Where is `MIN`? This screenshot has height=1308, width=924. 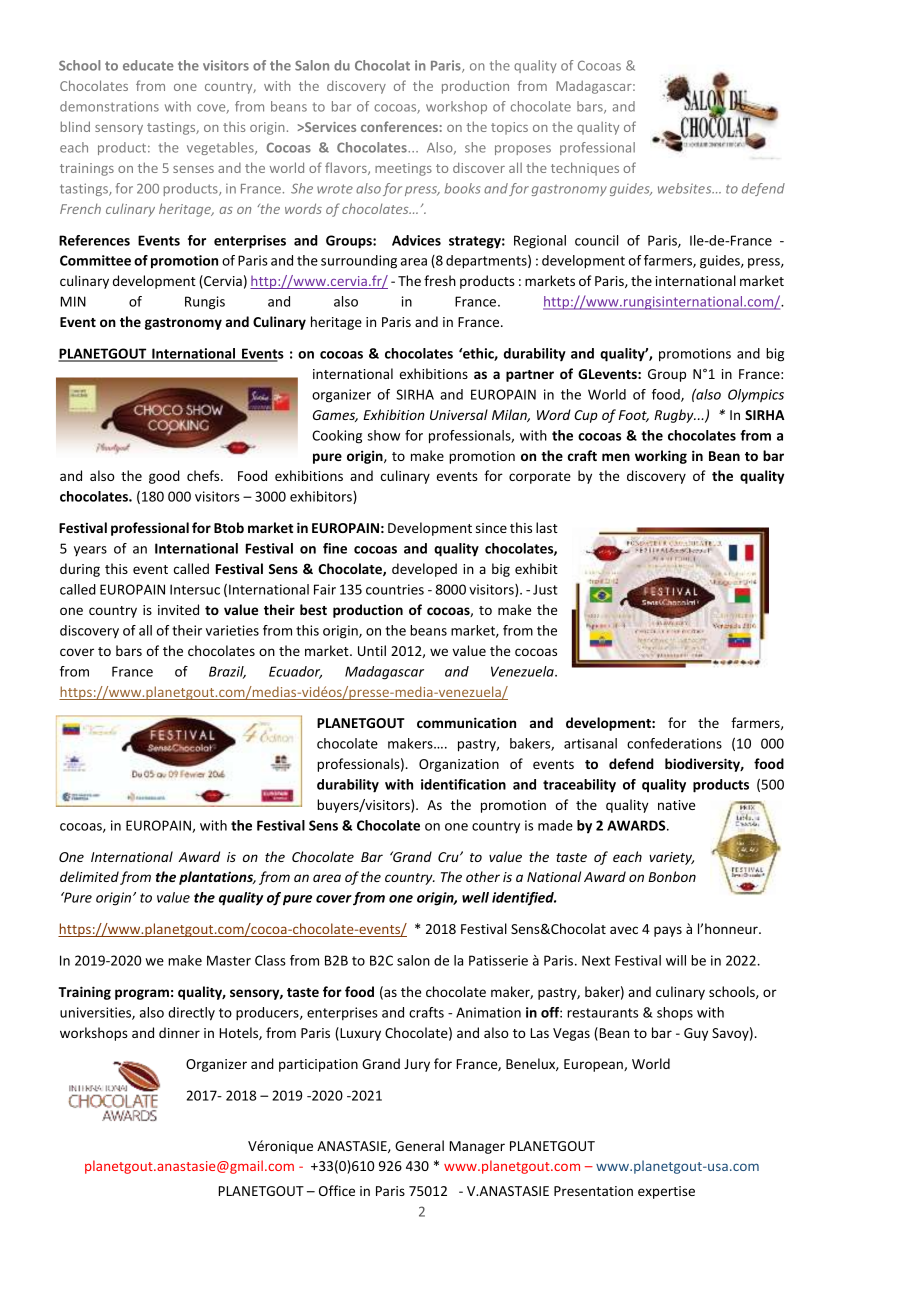
MIN is located at coordinates (73, 301).
